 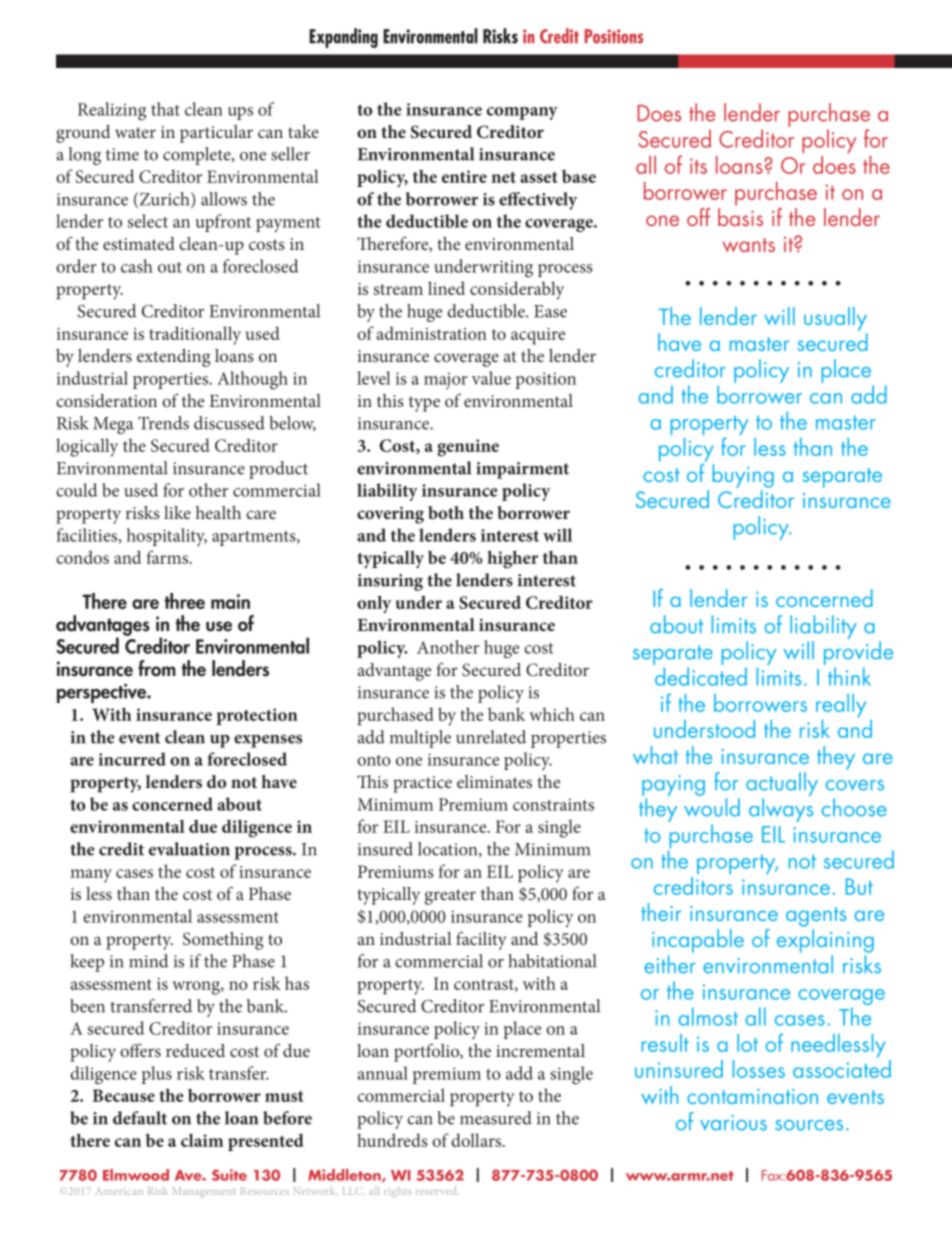 What do you see at coordinates (165, 109) in the screenshot?
I see `that` at bounding box center [165, 109].
